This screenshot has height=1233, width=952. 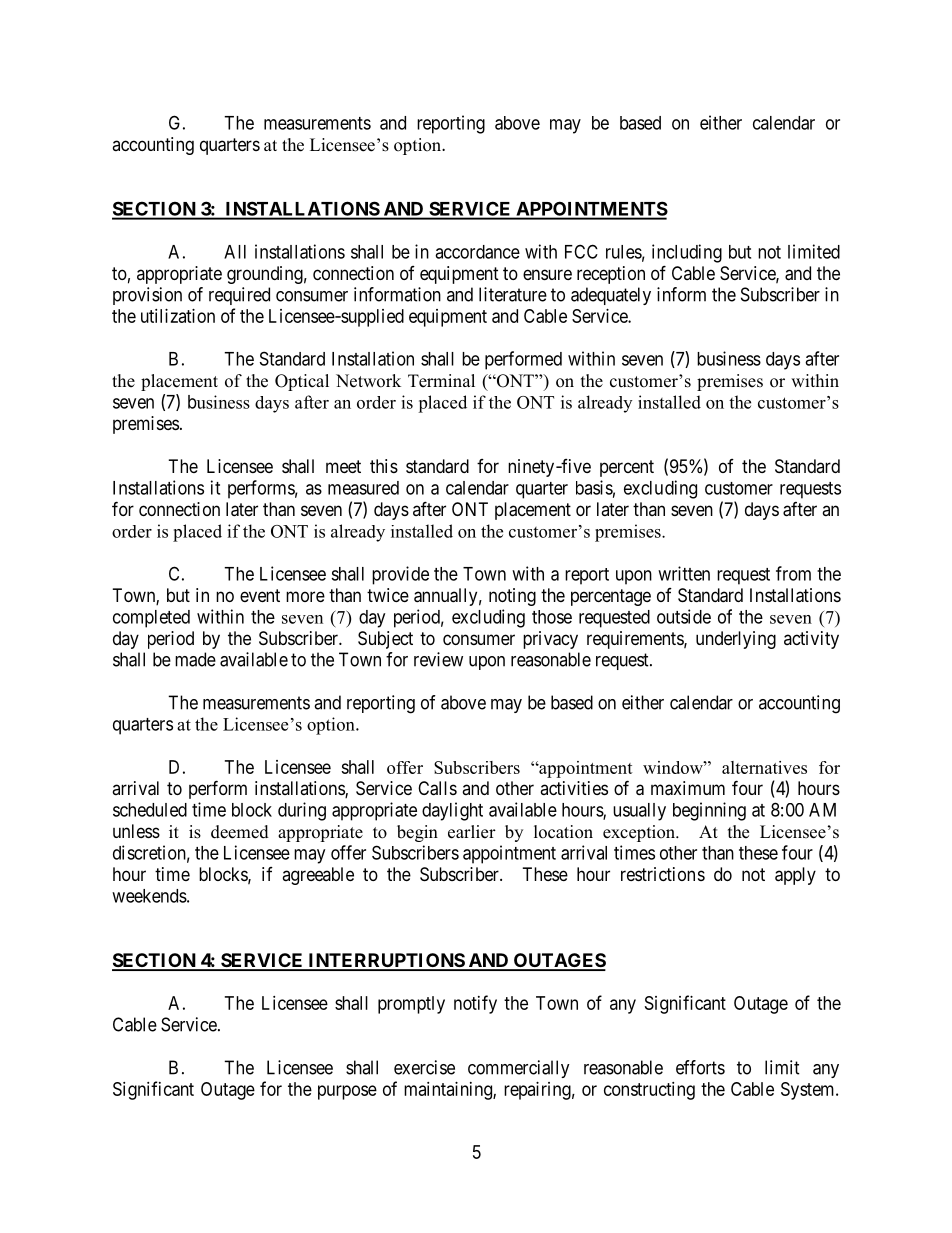 What do you see at coordinates (343, 466) in the screenshot?
I see `meet` at bounding box center [343, 466].
